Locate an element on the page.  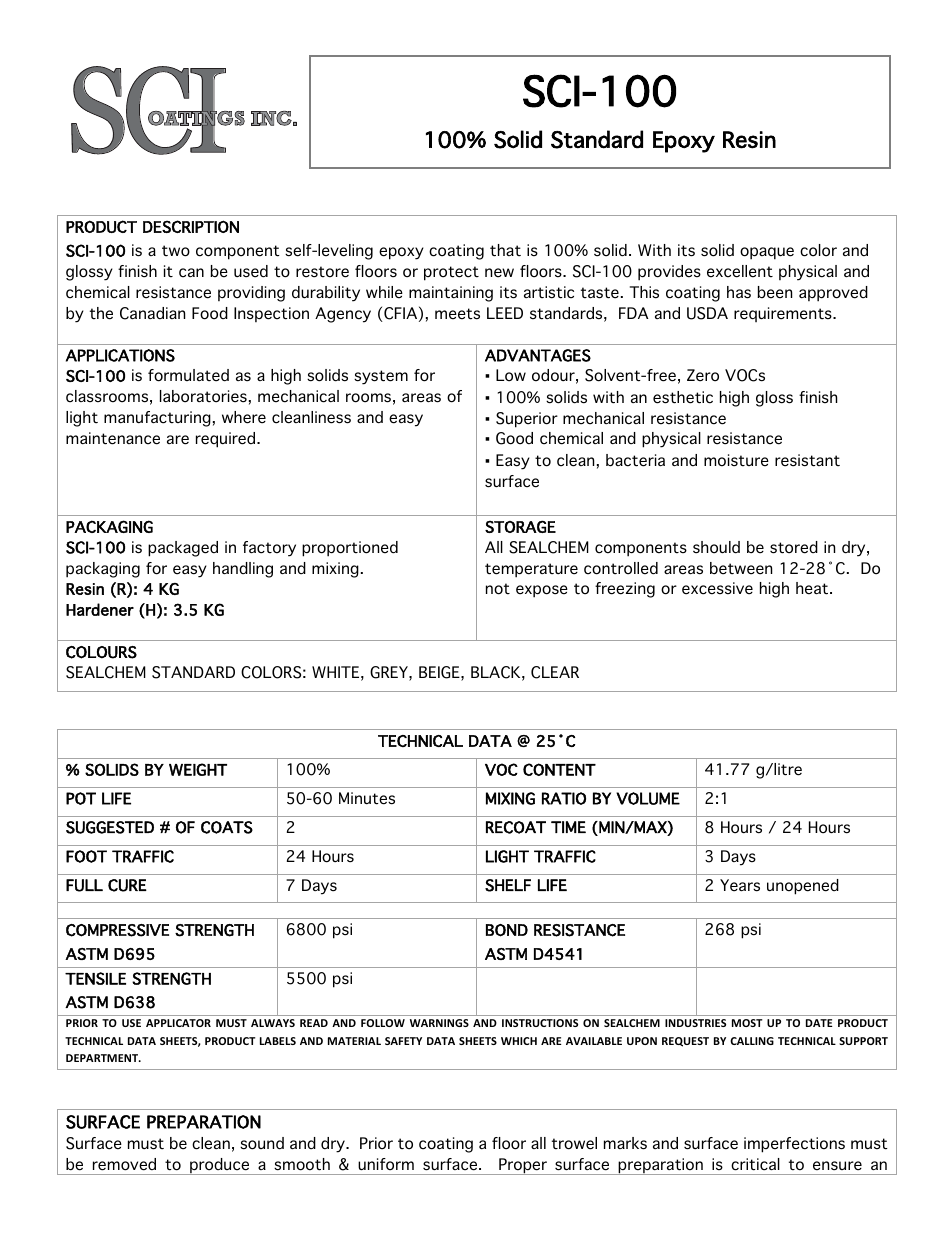
COLOURS is located at coordinates (101, 652).
